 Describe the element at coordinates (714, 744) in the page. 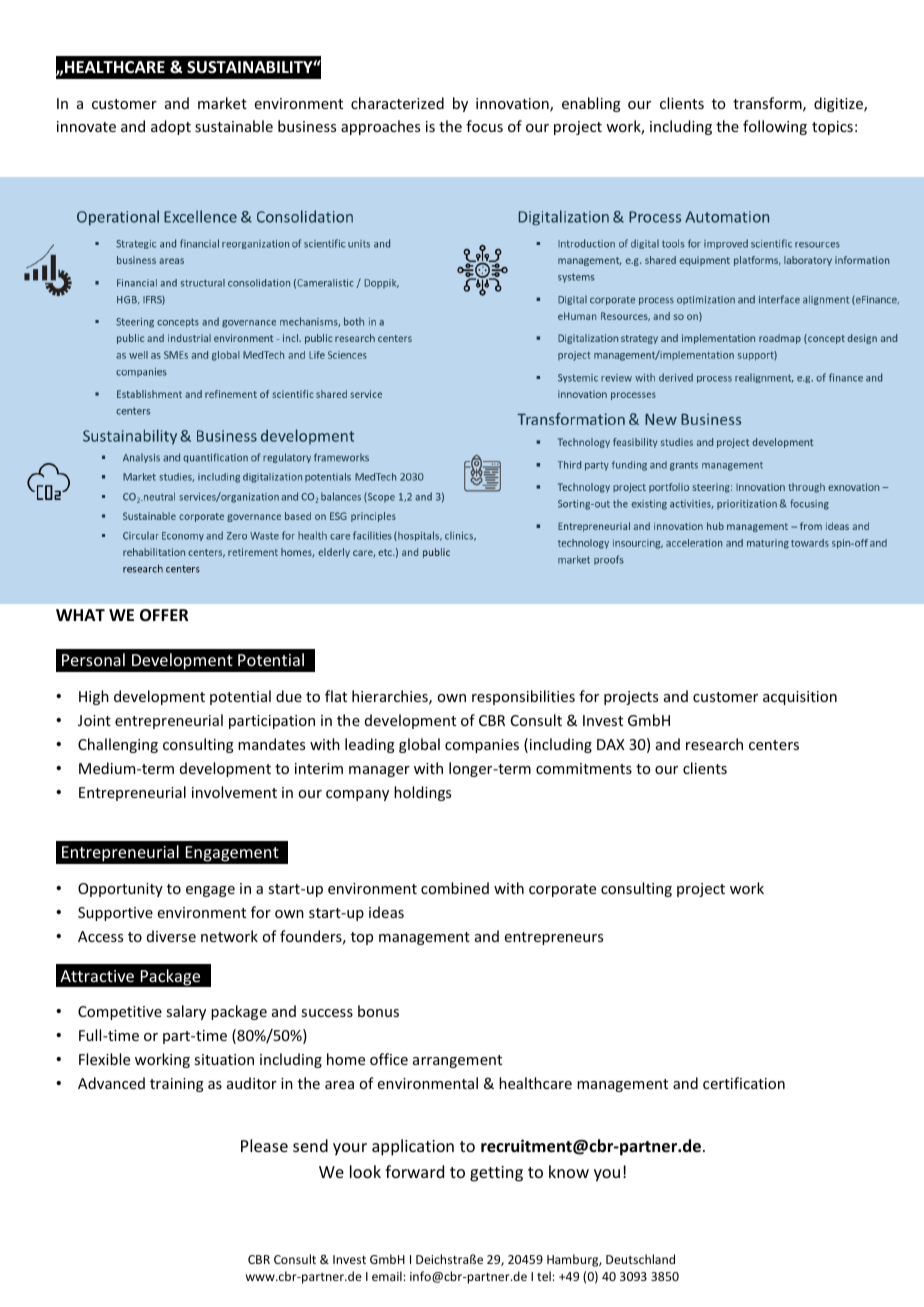

I see `research` at that location.
